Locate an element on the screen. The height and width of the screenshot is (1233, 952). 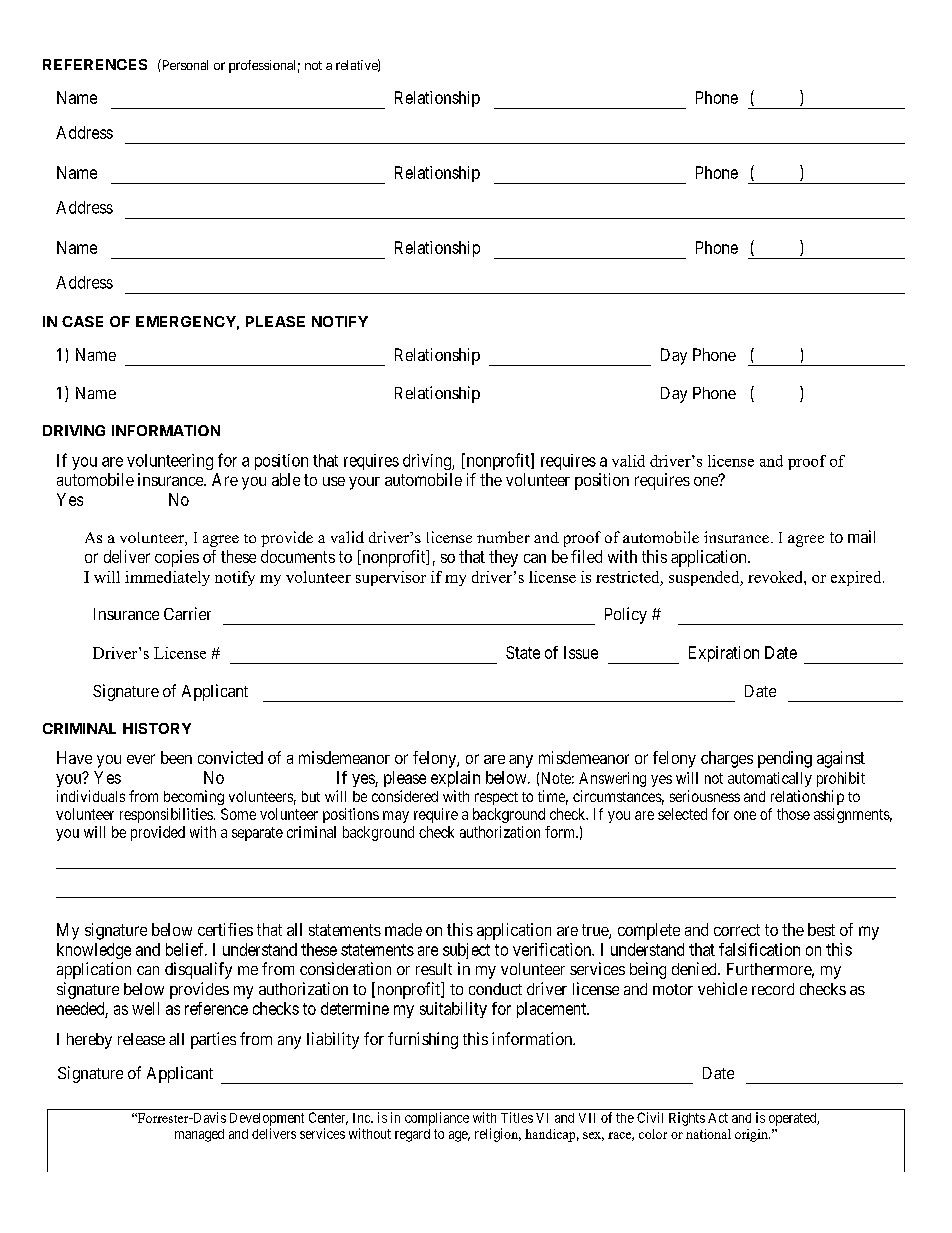
correct is located at coordinates (737, 930).
